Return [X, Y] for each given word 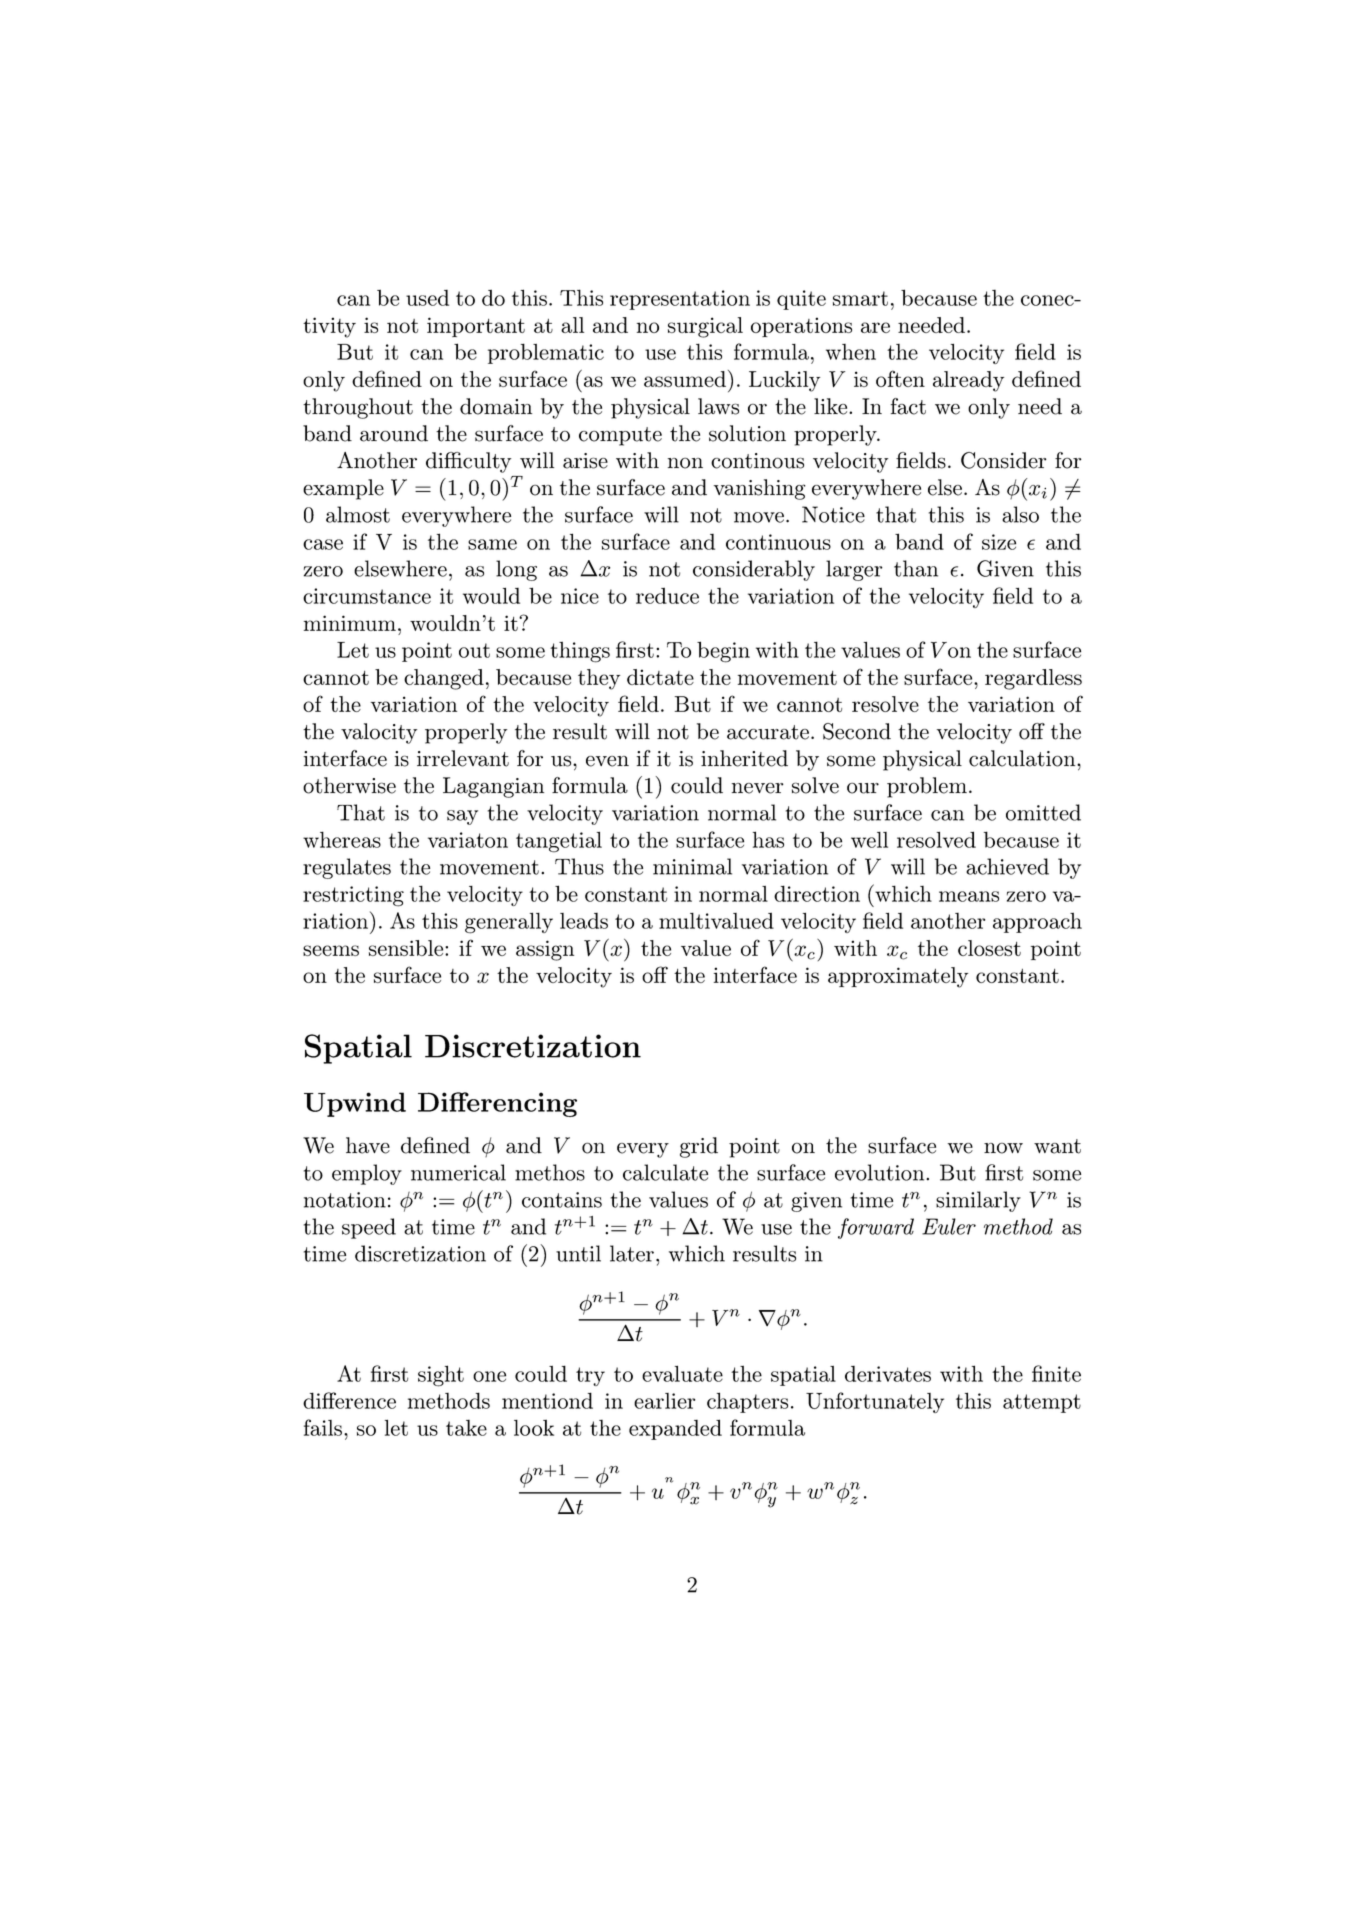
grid [699, 1147]
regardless [1033, 679]
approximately [898, 977]
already [968, 381]
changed [444, 679]
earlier [664, 1401]
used [427, 298]
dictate [660, 677]
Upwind [355, 1104]
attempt [1042, 1403]
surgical [705, 327]
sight [441, 1376]
